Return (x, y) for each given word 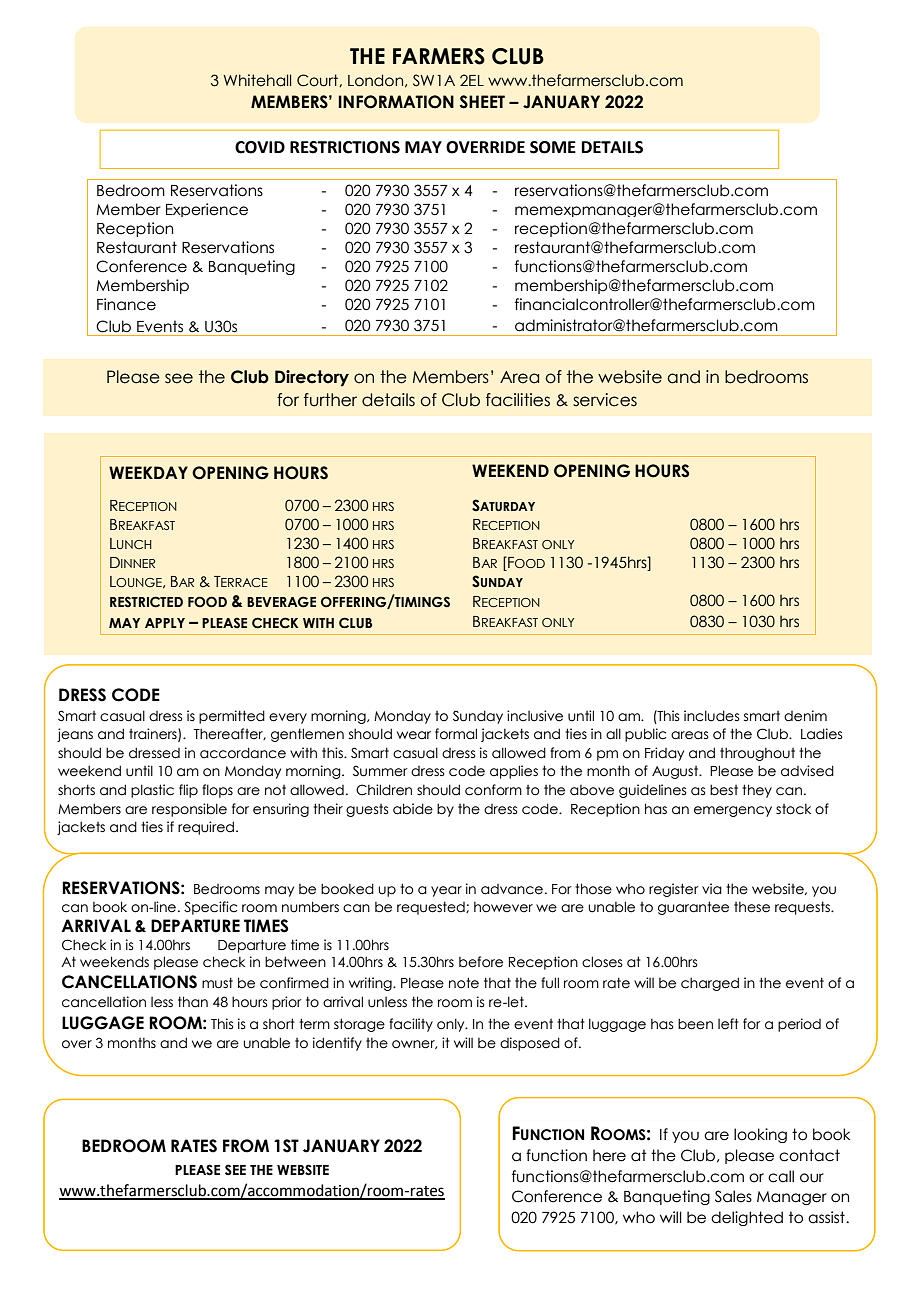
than (193, 1002)
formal (456, 734)
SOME (553, 147)
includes (711, 716)
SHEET (482, 102)
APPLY (165, 623)
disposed (530, 1044)
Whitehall (257, 80)
